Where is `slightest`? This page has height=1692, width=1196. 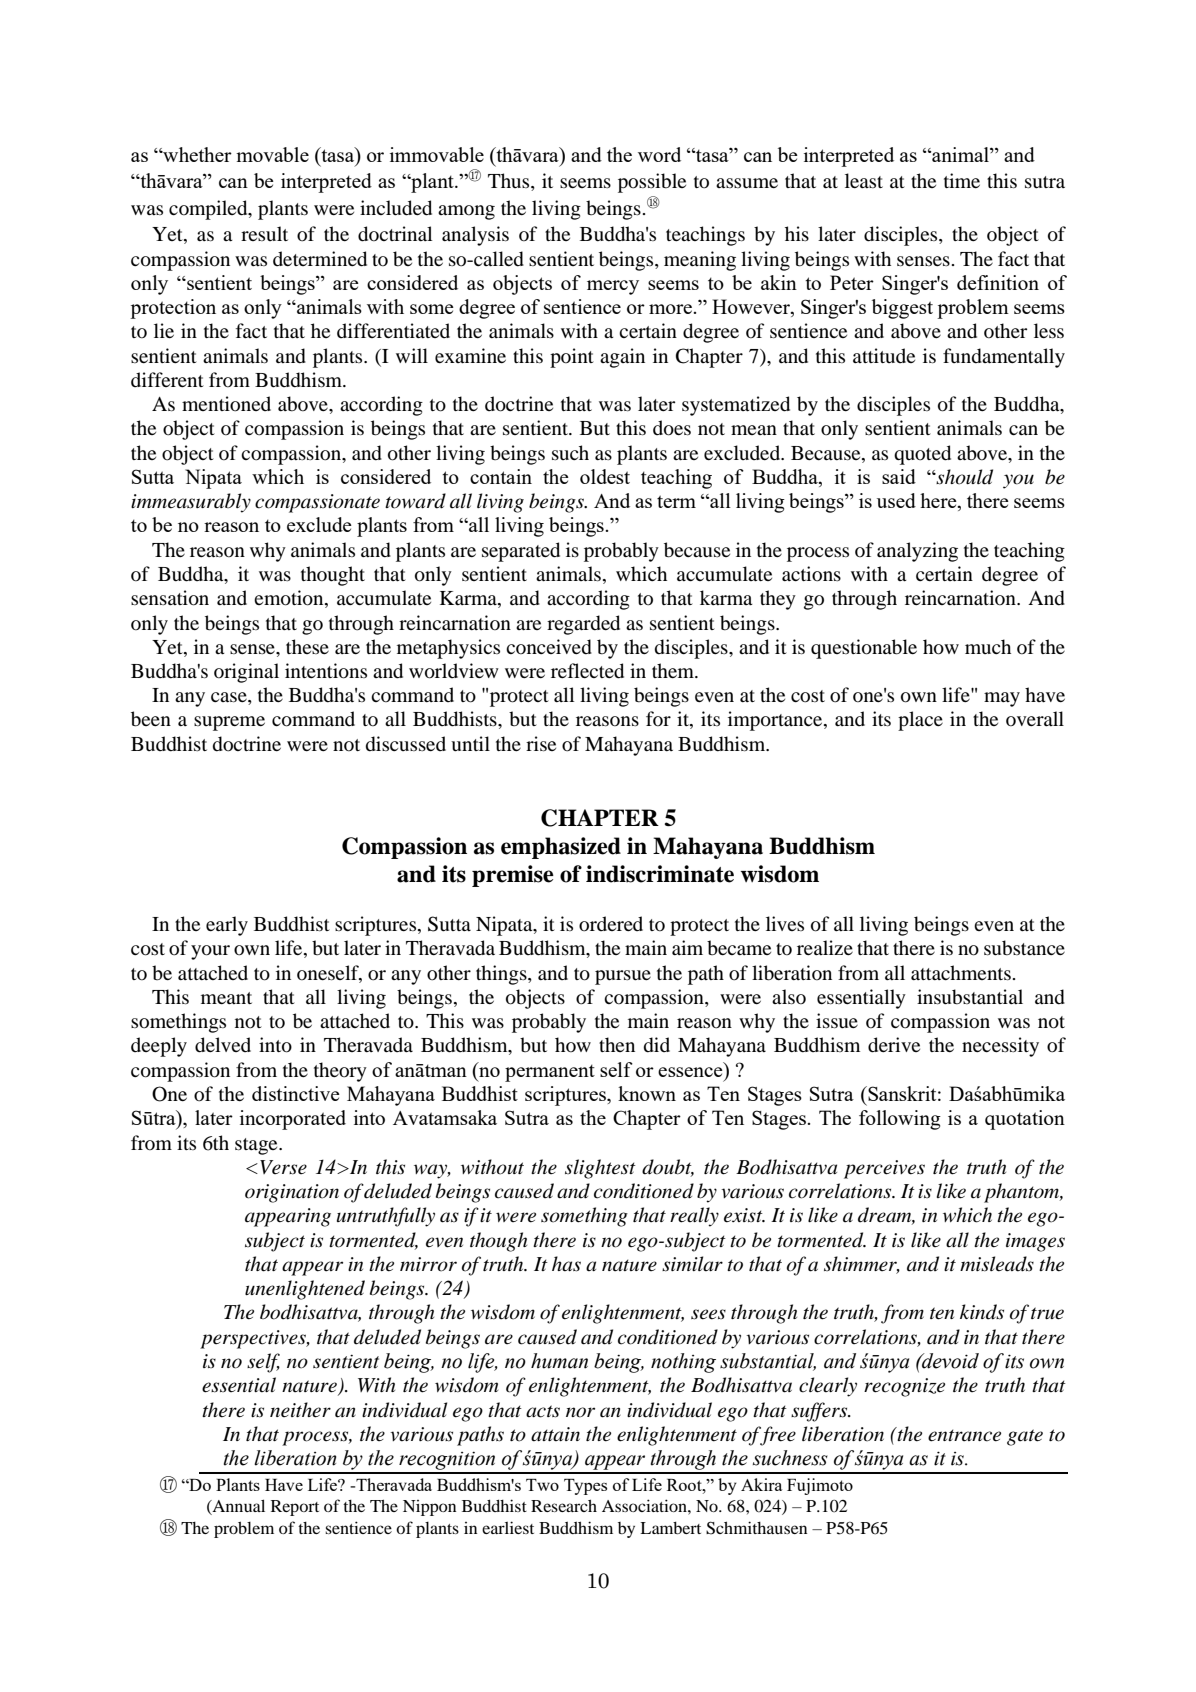 slightest is located at coordinates (600, 1169).
